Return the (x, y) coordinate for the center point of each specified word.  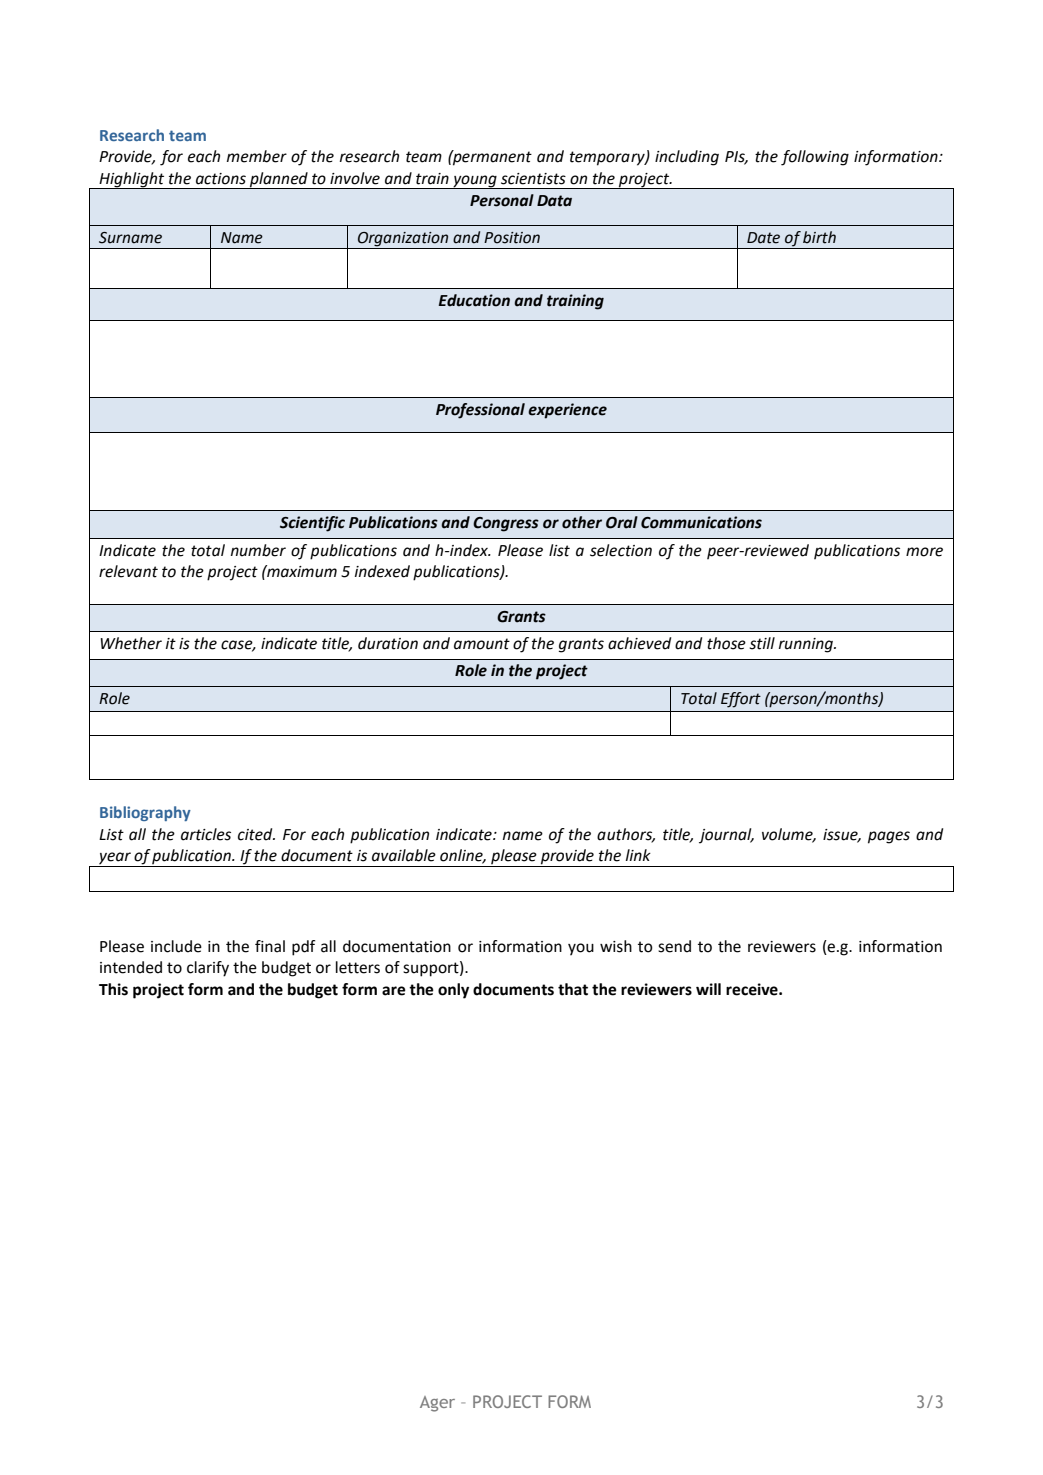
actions (221, 179)
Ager (437, 1404)
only (453, 991)
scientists (533, 179)
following (815, 158)
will (708, 989)
